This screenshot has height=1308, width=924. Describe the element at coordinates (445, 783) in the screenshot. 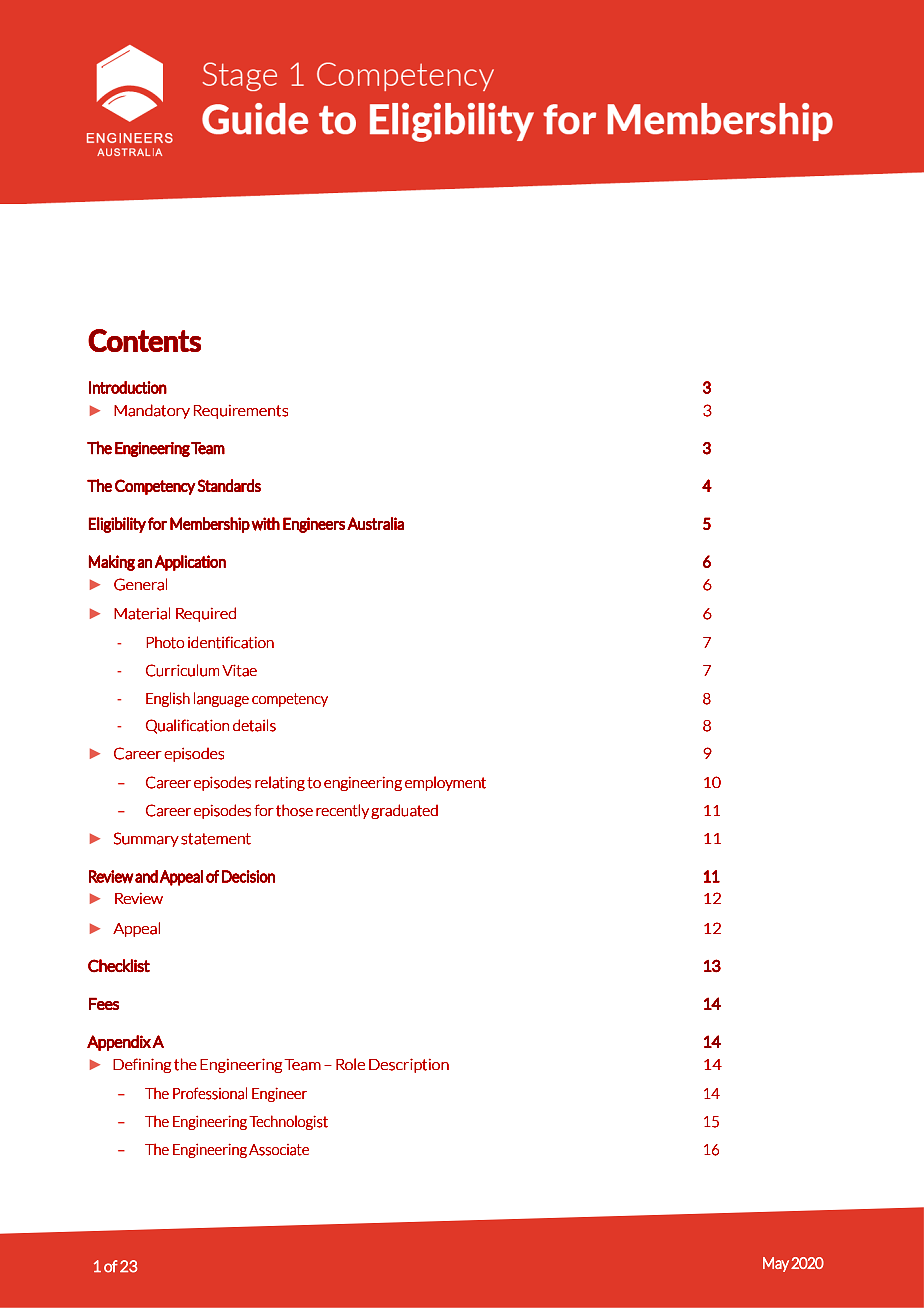

I see `employment` at that location.
